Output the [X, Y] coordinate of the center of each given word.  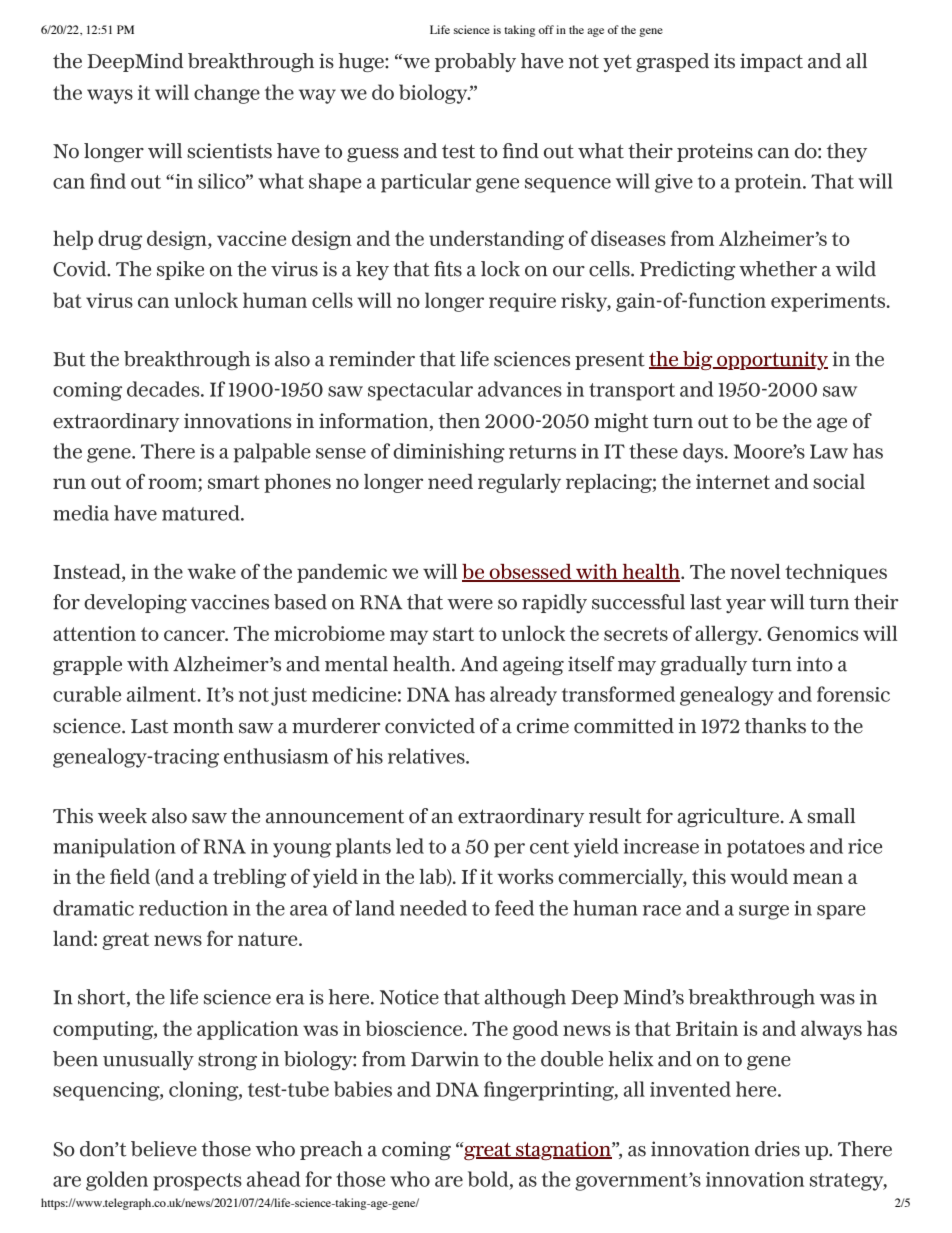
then [459, 421]
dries [777, 1149]
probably [475, 62]
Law [829, 451]
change [227, 94]
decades [164, 389]
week [122, 816]
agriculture [728, 817]
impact [771, 62]
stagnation [563, 1150]
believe [164, 1149]
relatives [427, 756]
